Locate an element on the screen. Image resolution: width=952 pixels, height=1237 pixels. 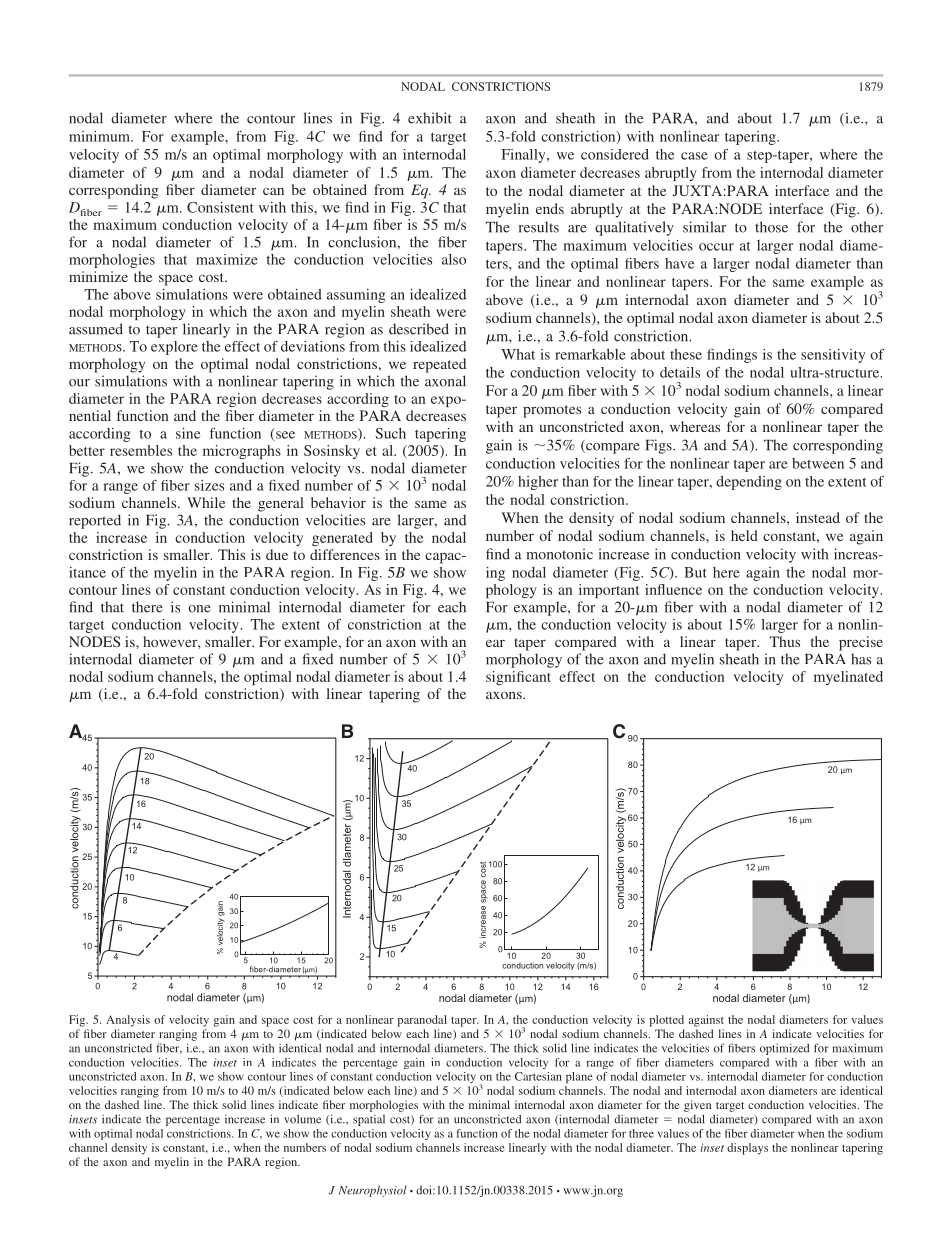
case is located at coordinates (694, 156).
